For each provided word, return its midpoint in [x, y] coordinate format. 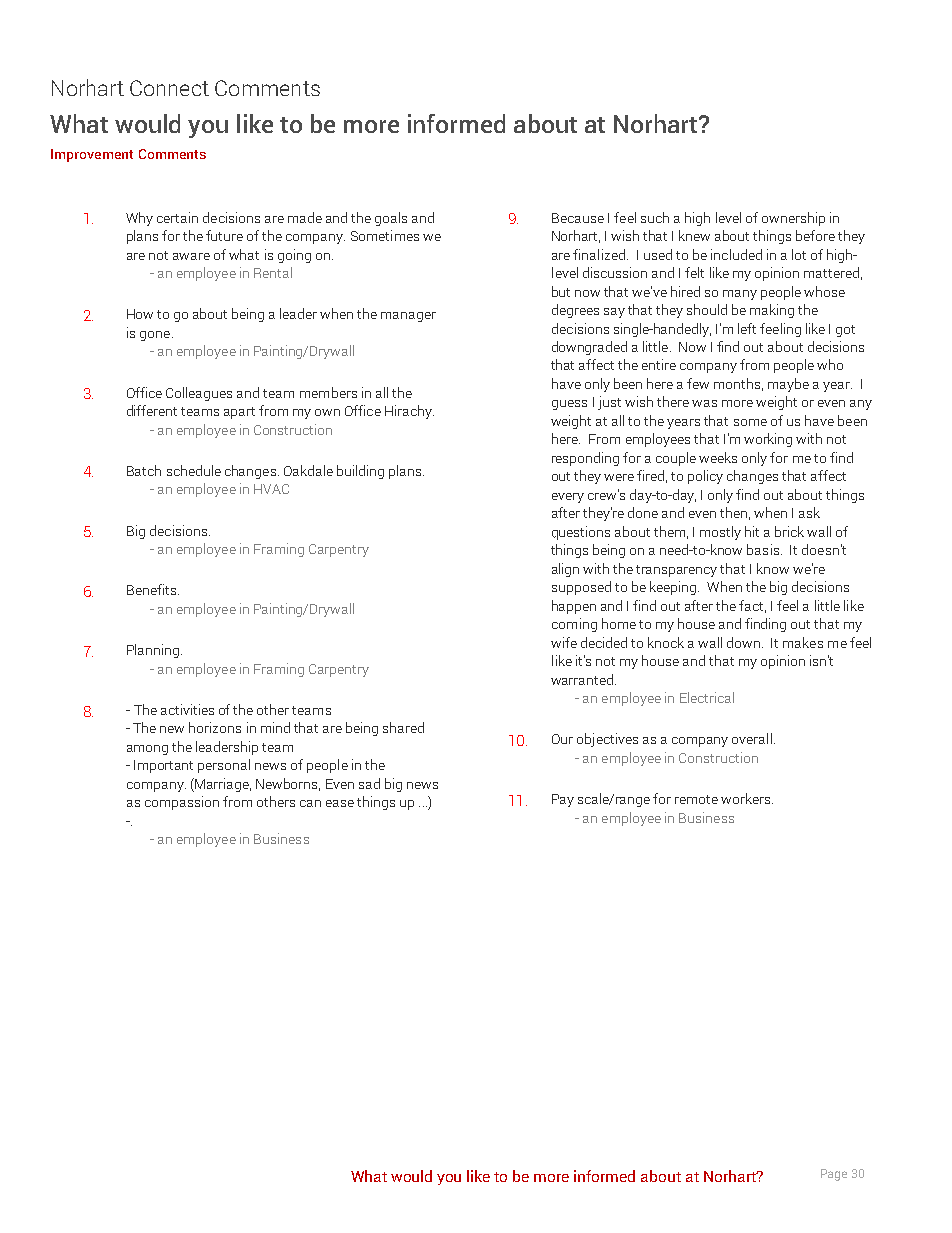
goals [391, 219]
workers [747, 798]
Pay [563, 800]
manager [408, 317]
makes [803, 642]
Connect [169, 88]
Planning [153, 651]
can [310, 803]
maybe [788, 385]
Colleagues [199, 394]
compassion [182, 803]
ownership [793, 219]
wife [564, 642]
